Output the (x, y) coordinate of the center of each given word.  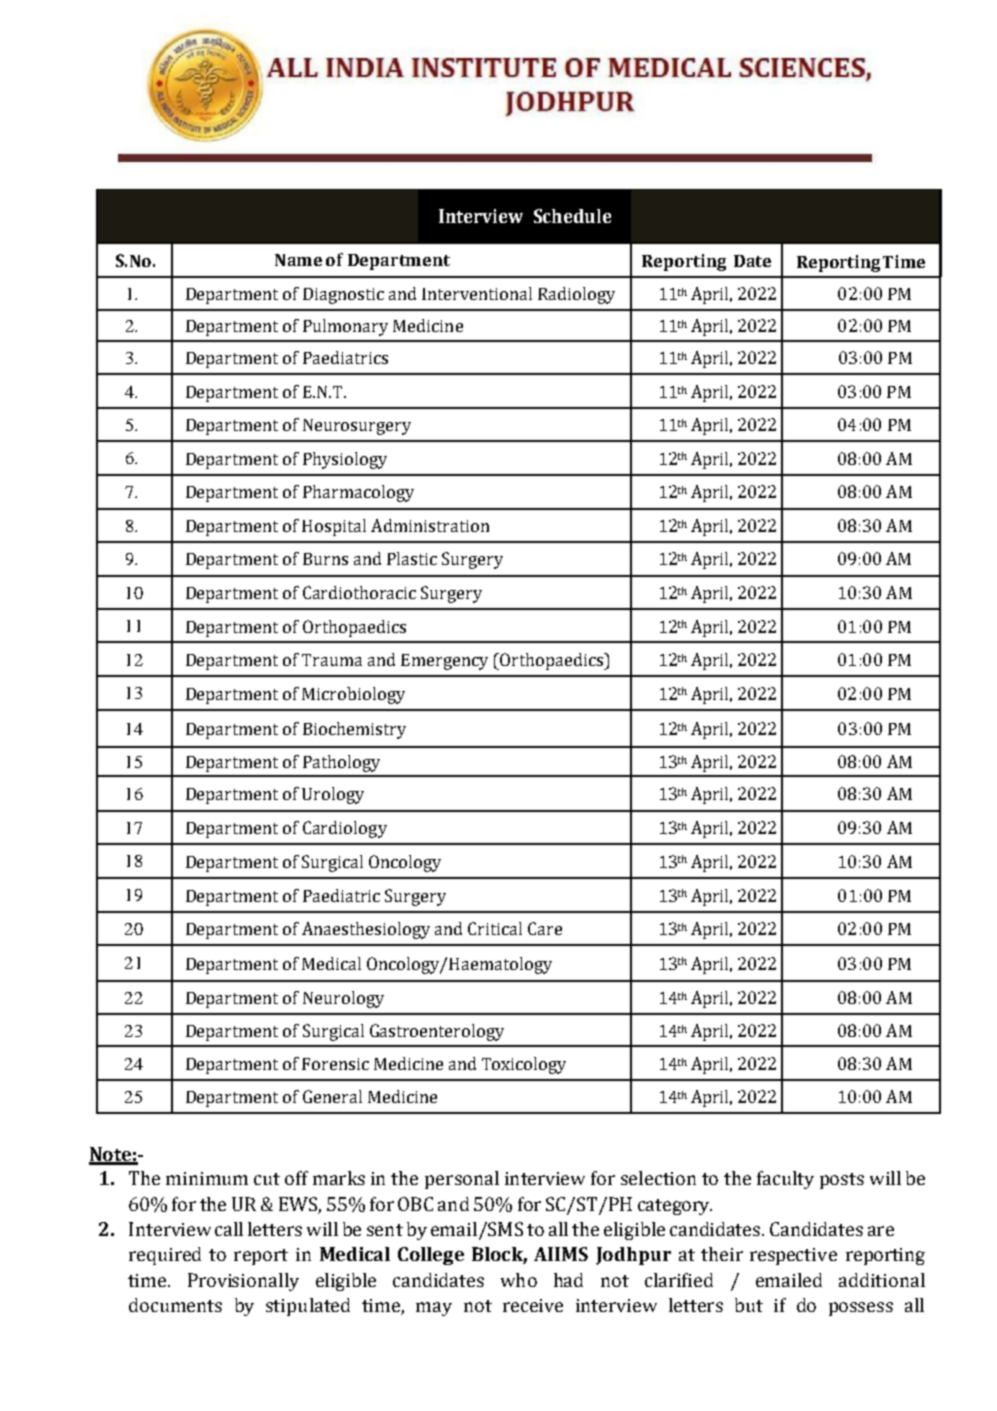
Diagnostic (343, 296)
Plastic (412, 558)
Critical (495, 928)
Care (545, 928)
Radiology (576, 295)
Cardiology (345, 829)
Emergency (444, 662)
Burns (325, 559)
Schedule (572, 216)
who (519, 1280)
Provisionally (243, 1282)
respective (793, 1256)
